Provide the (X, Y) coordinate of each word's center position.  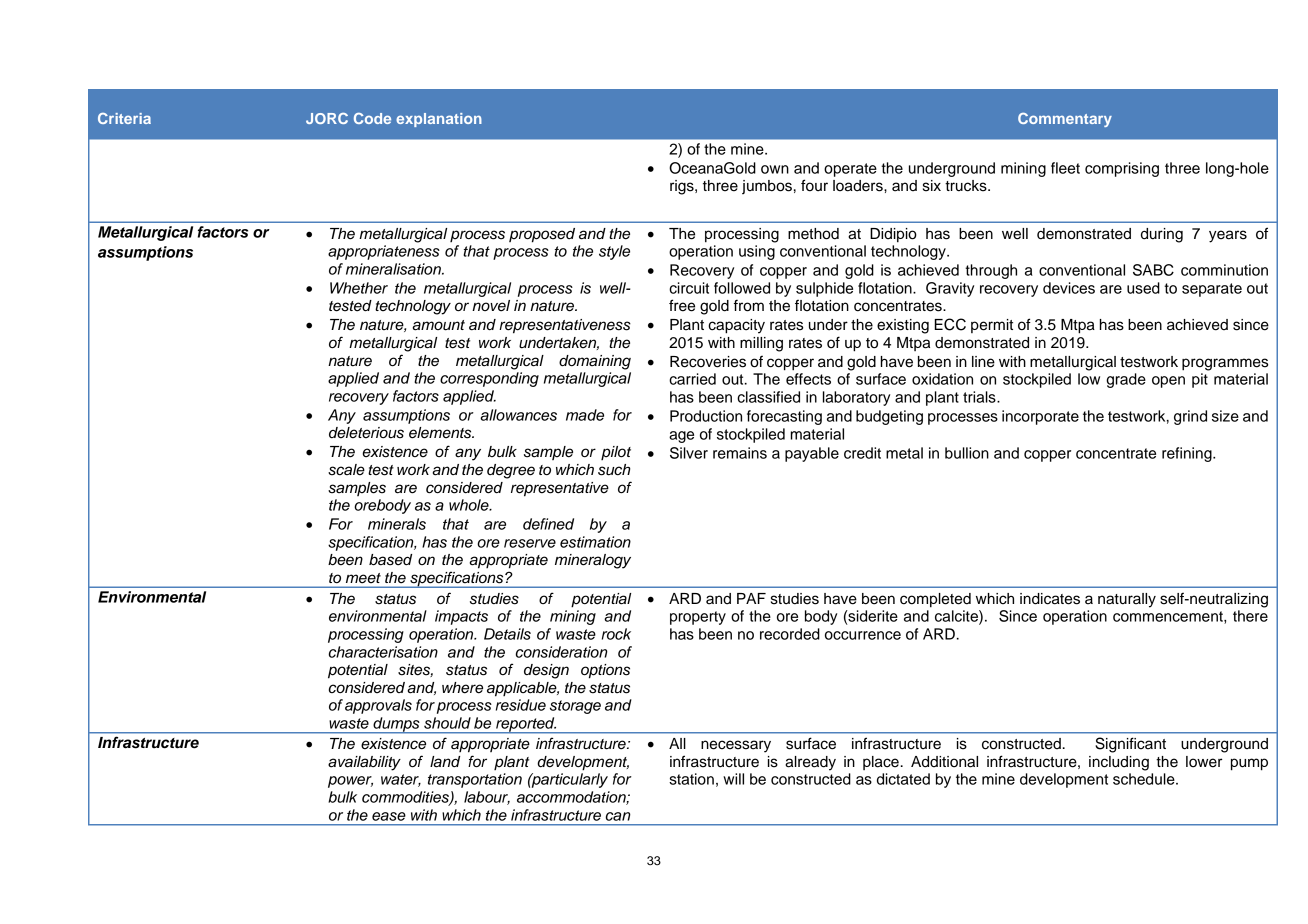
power (350, 782)
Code (372, 118)
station (691, 779)
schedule (1145, 779)
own (775, 169)
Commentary (1065, 120)
